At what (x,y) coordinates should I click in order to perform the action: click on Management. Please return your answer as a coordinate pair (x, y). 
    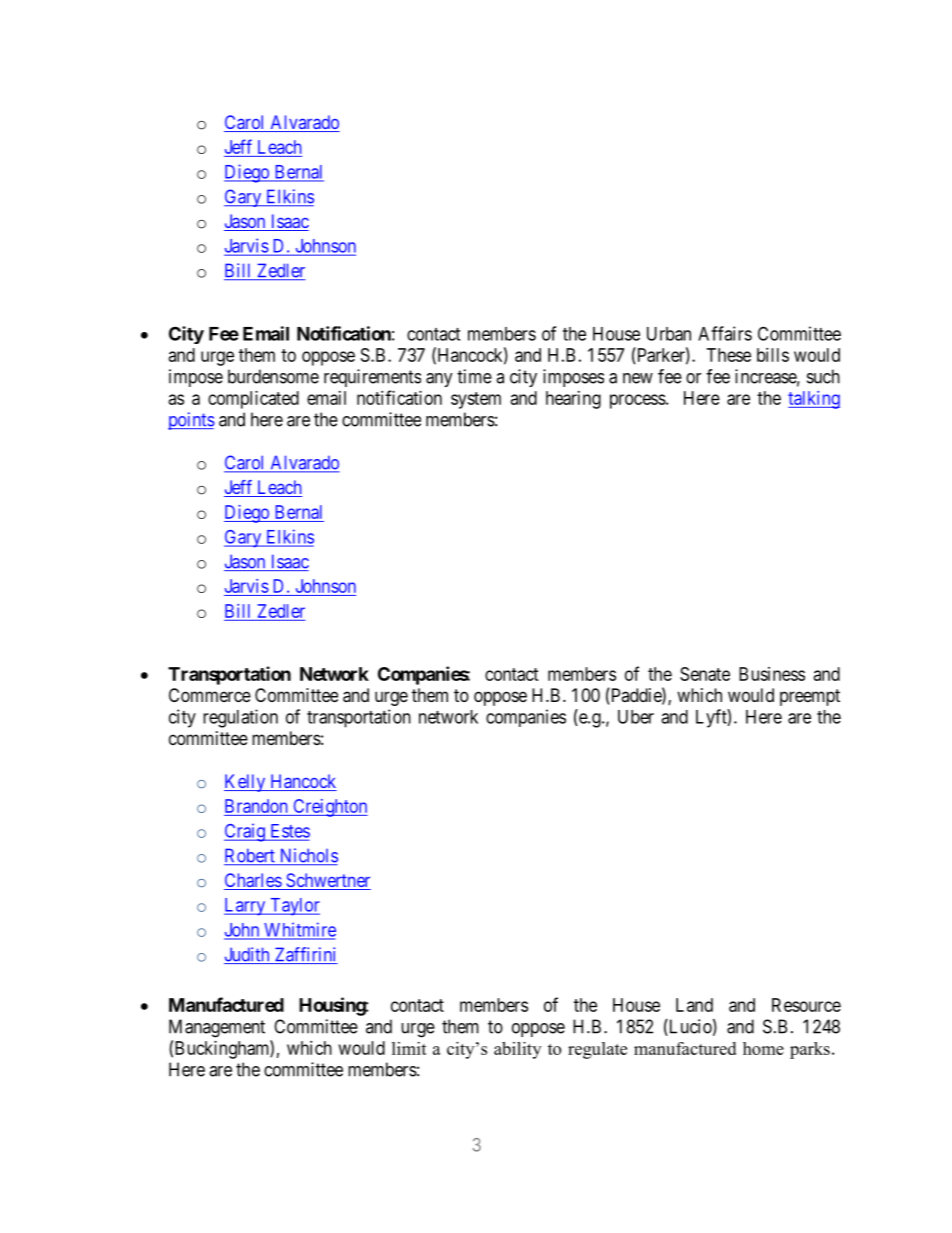
    Looking at the image, I should click on (217, 1028).
